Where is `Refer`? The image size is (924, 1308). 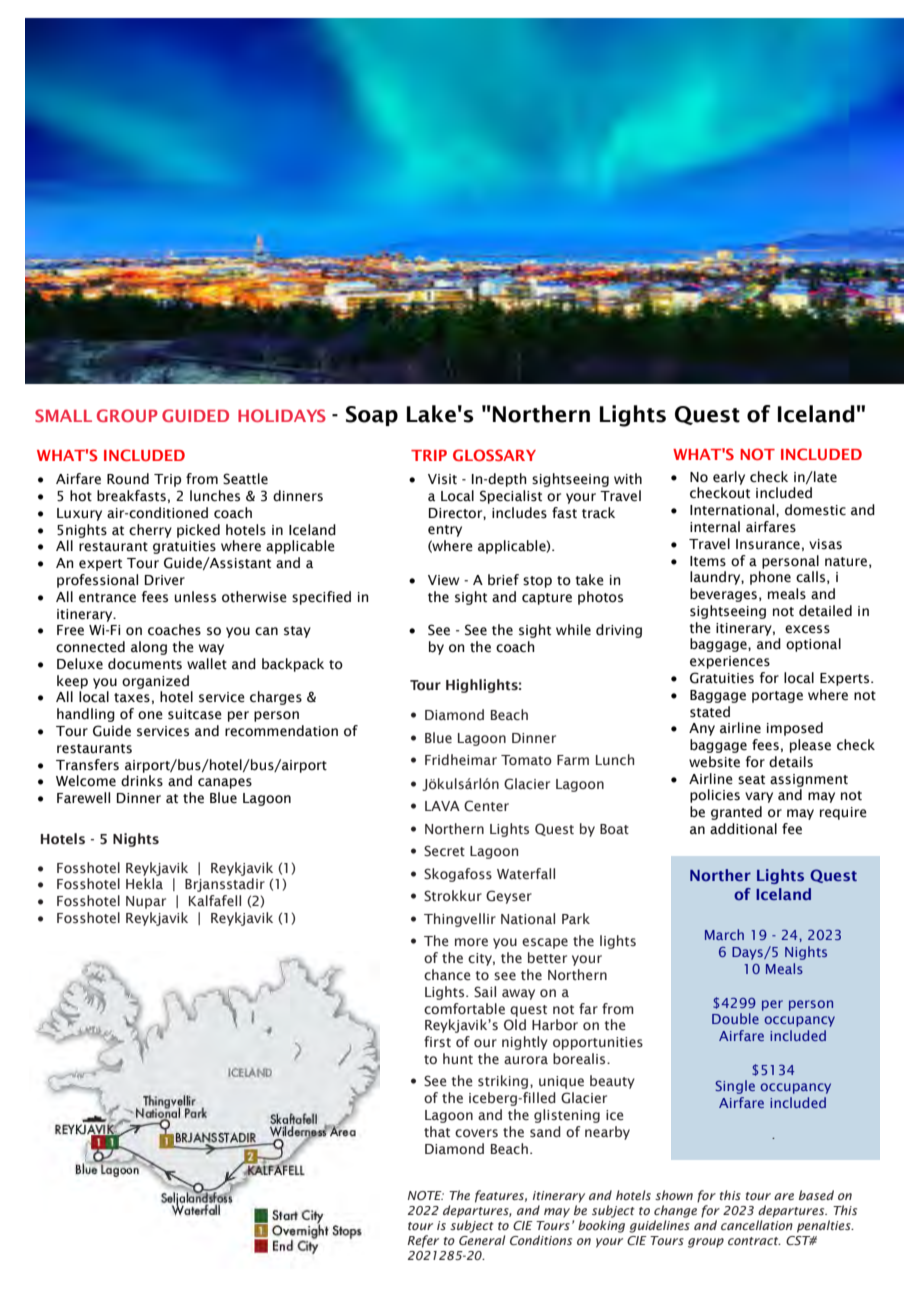
Refer is located at coordinates (423, 1241).
